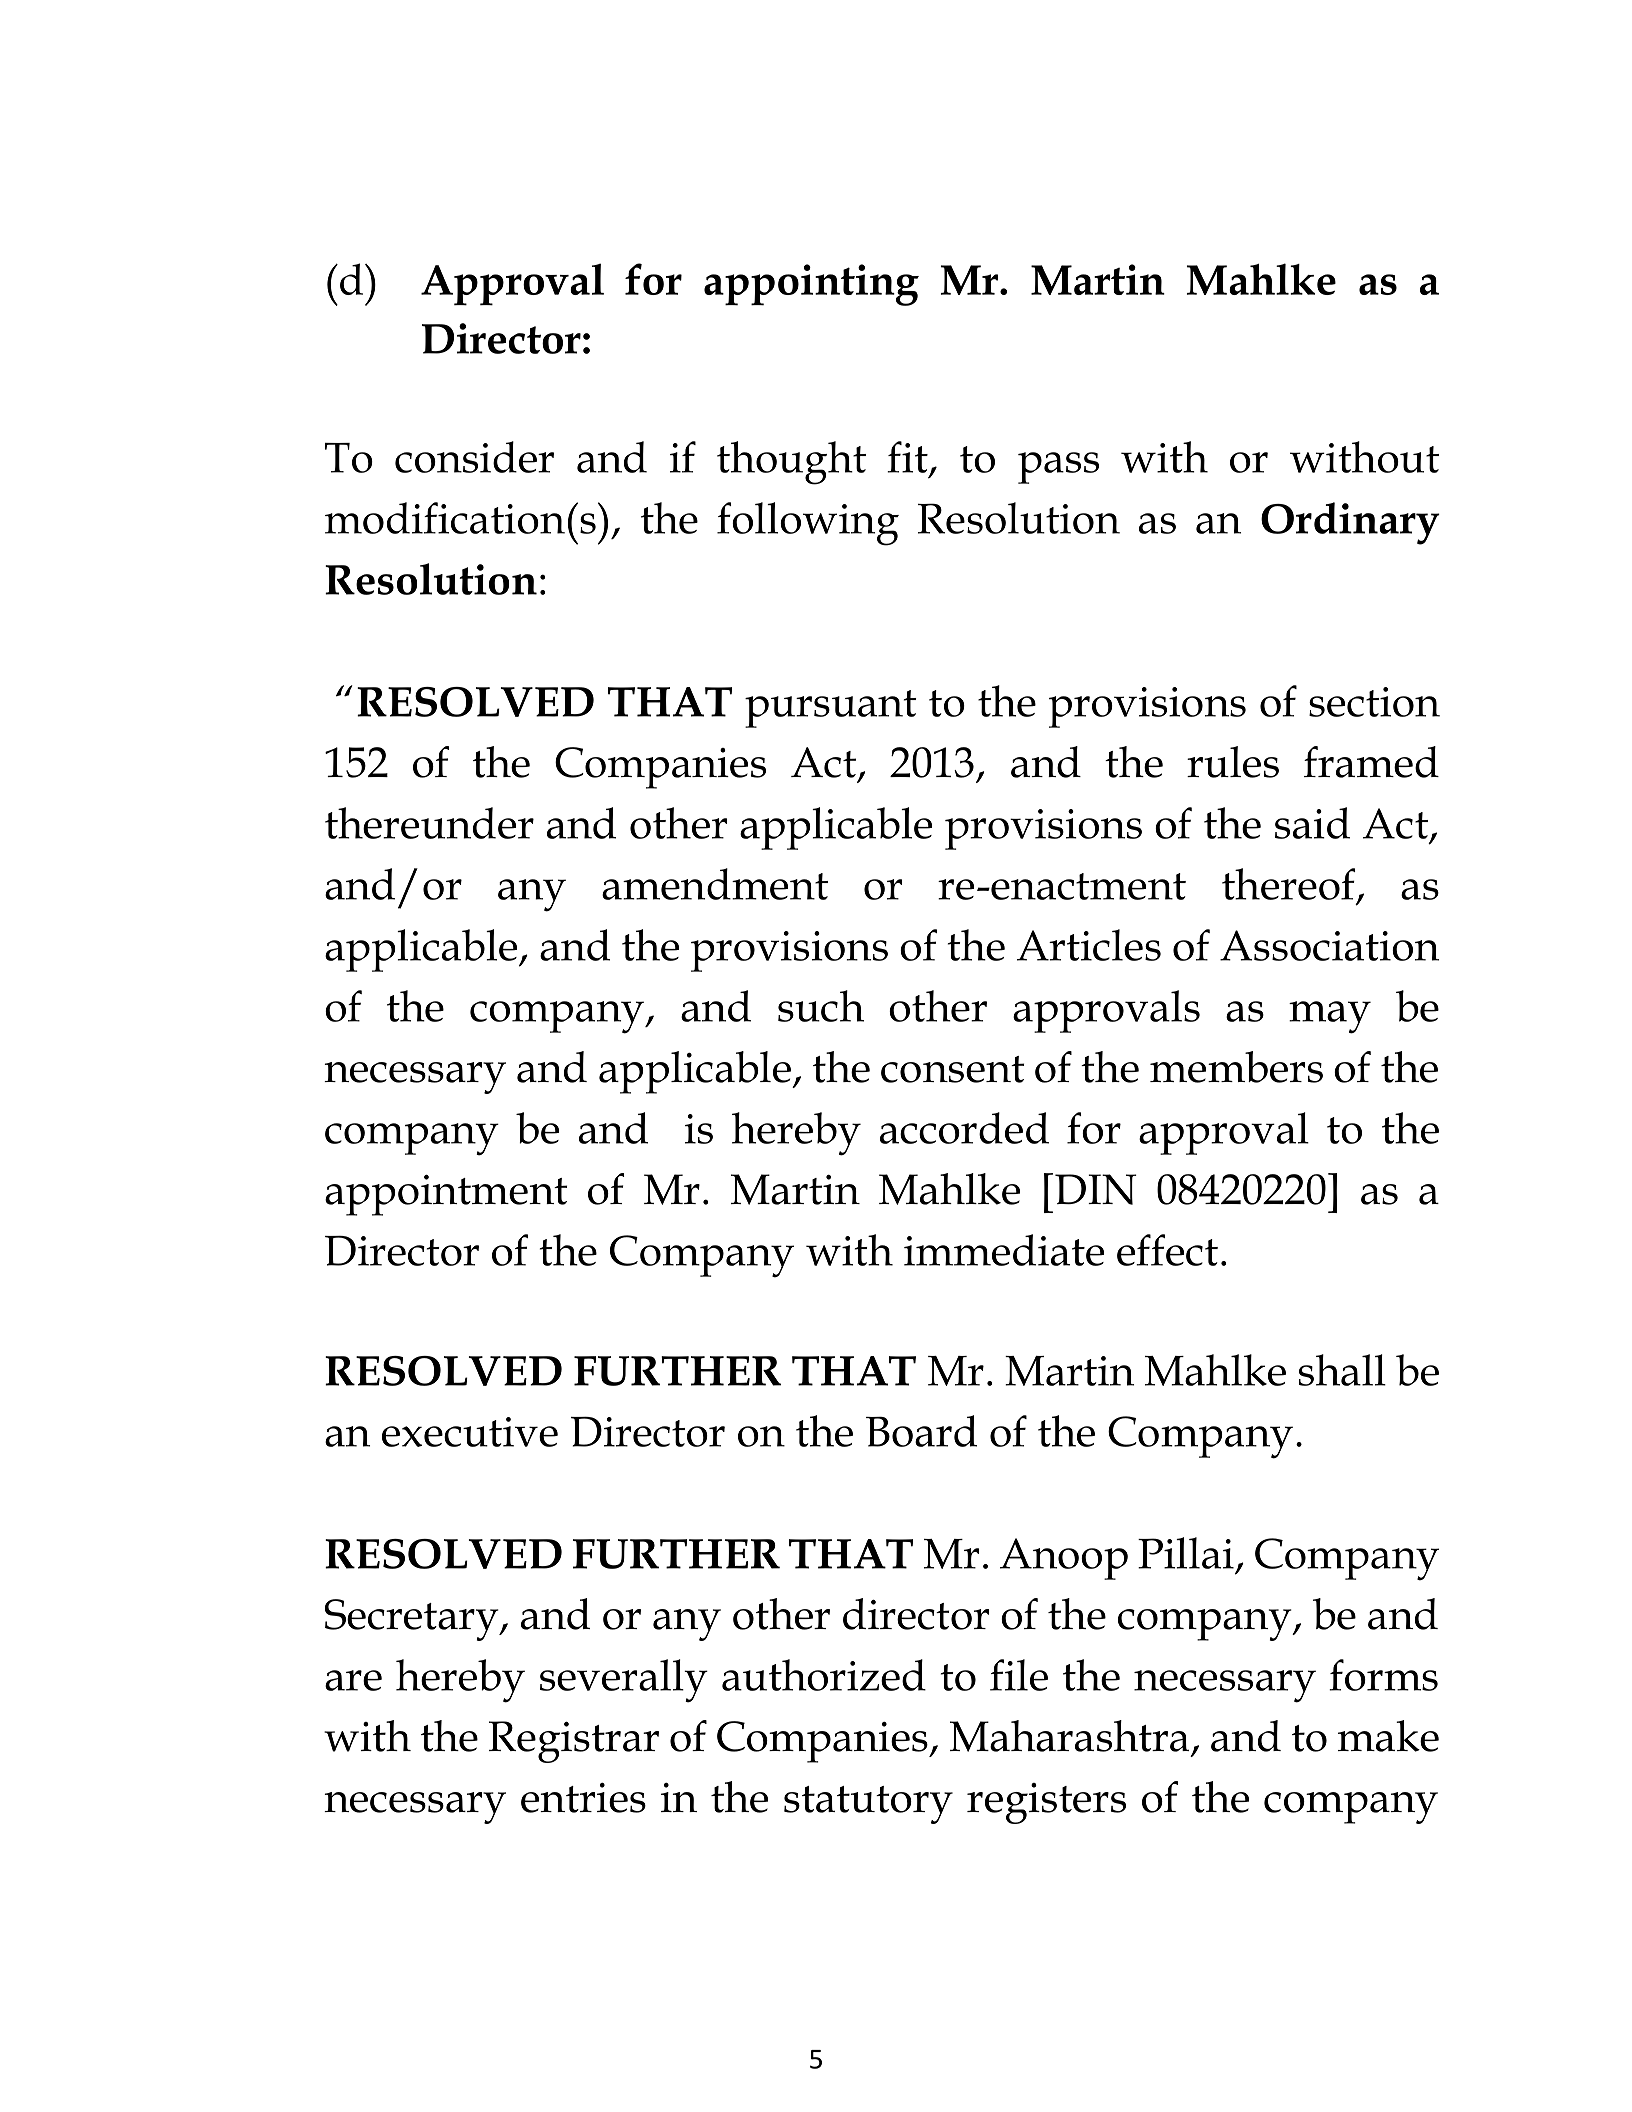 The image size is (1632, 2112). Describe the element at coordinates (1350, 523) in the page. I see `Ordinary` at that location.
